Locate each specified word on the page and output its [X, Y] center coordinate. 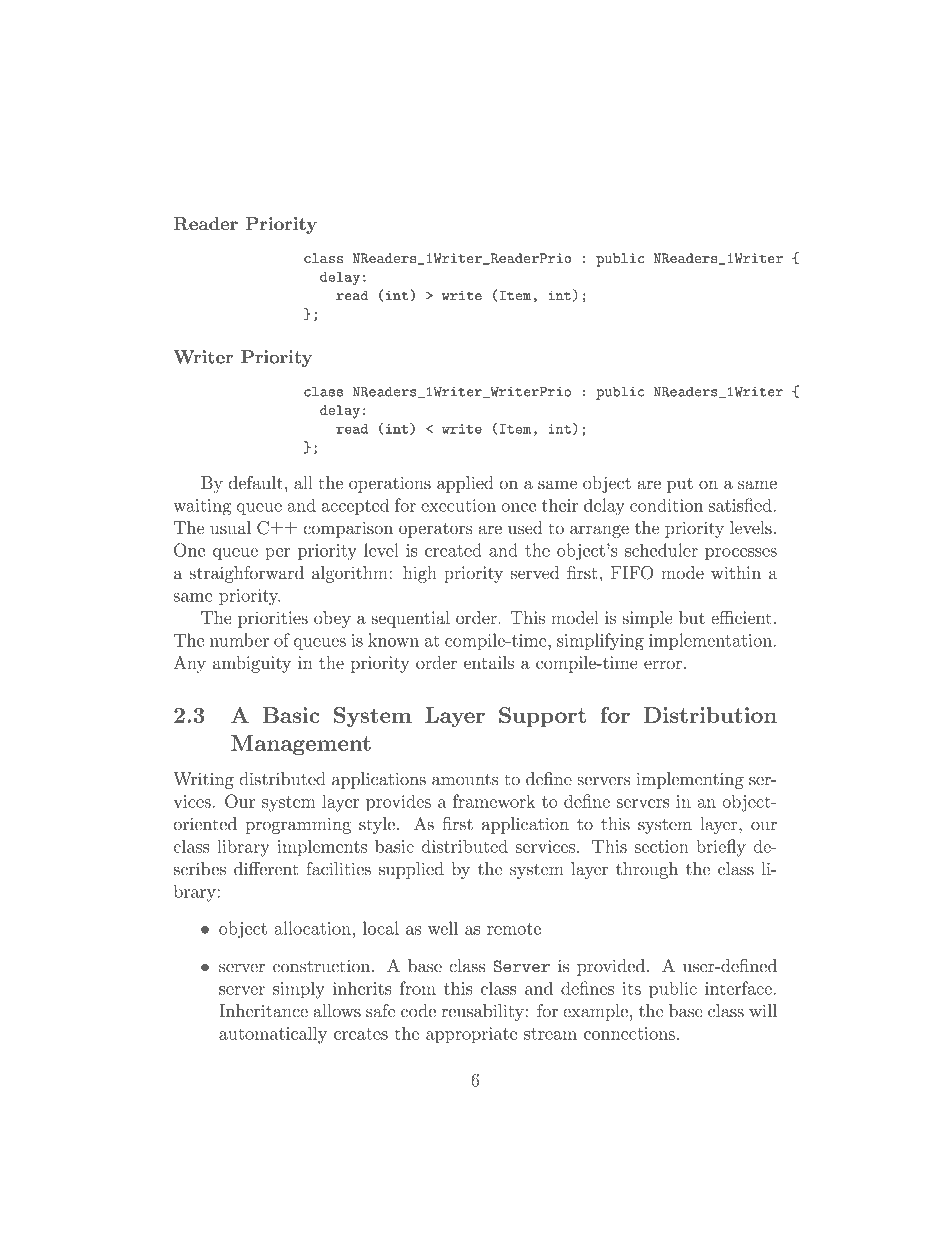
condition [666, 505]
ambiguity [252, 664]
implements [322, 848]
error [663, 664]
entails [489, 662]
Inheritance [263, 1011]
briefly [721, 848]
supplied [411, 870]
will [763, 1010]
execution [458, 505]
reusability [483, 1012]
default [256, 483]
